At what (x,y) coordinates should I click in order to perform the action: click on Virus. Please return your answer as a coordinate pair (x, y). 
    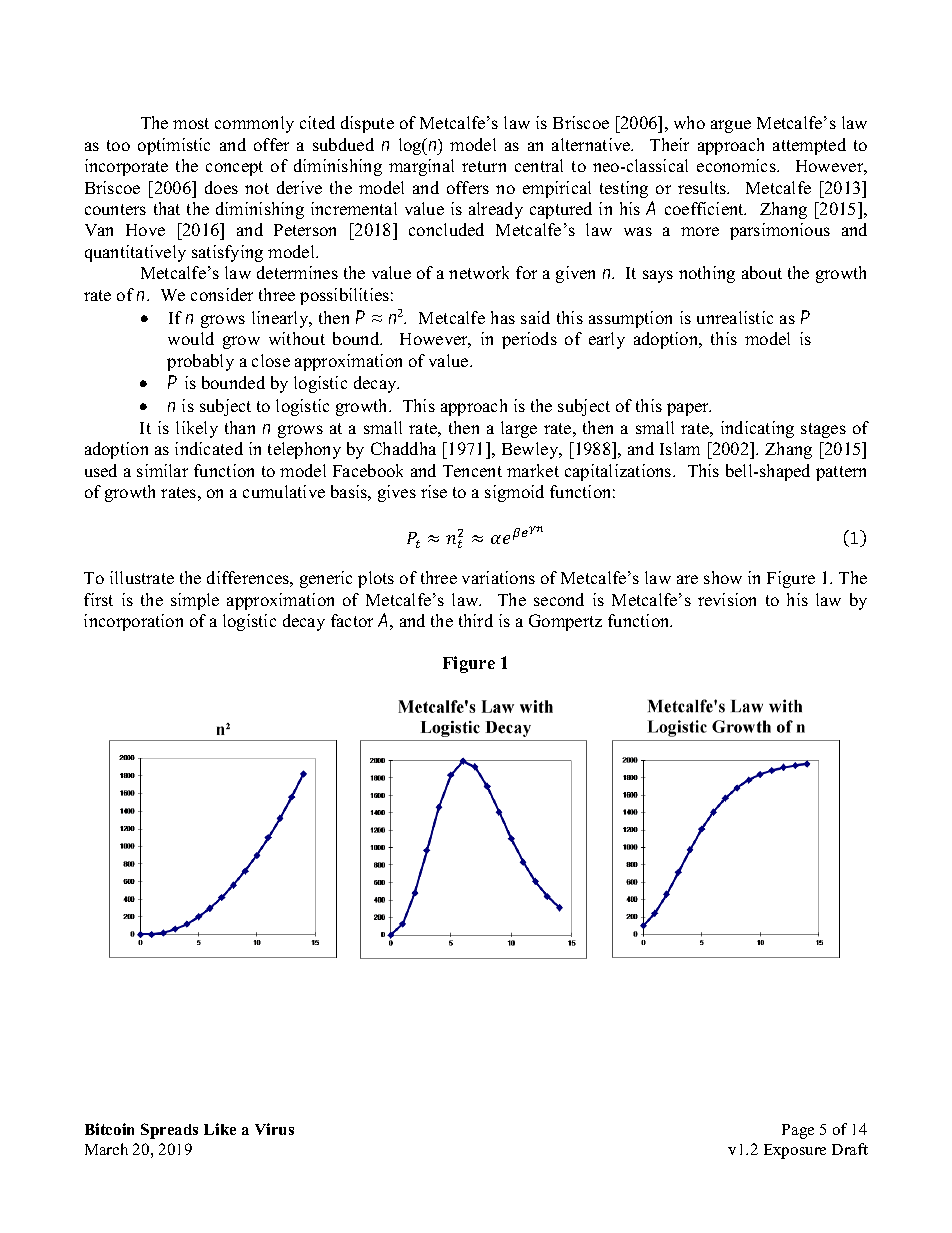
    Looking at the image, I should click on (274, 1129).
